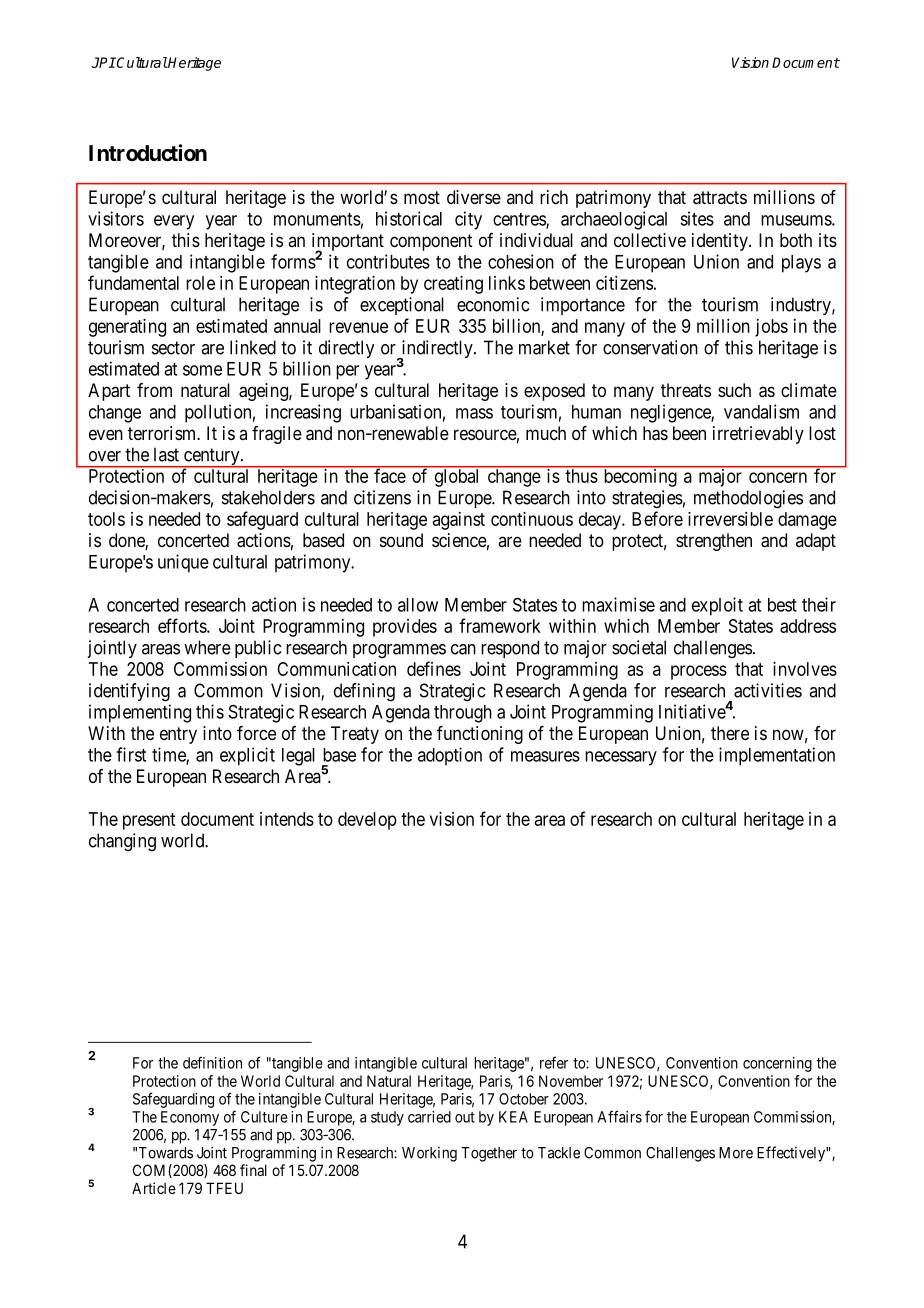  Describe the element at coordinates (166, 454) in the screenshot. I see `last` at that location.
